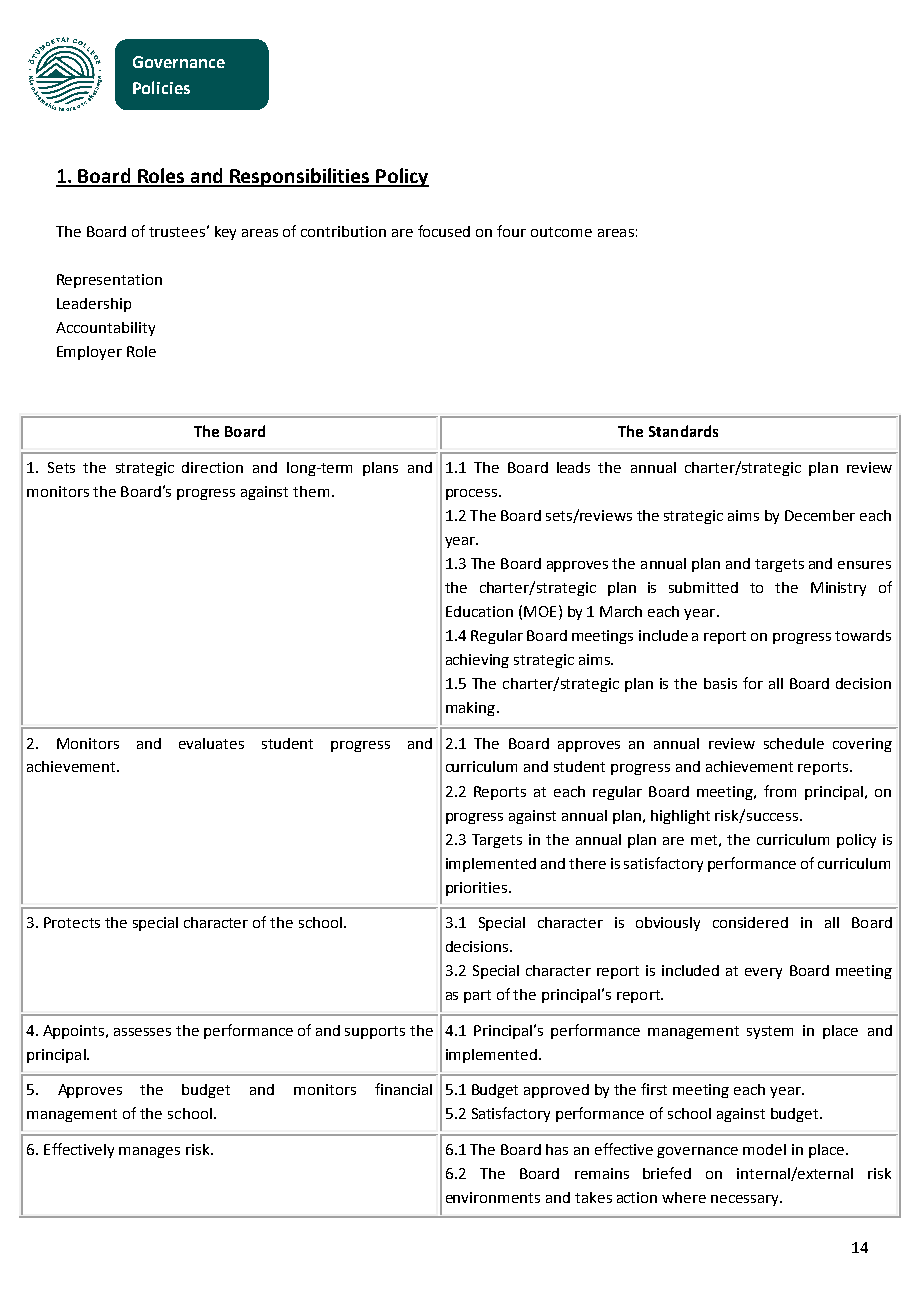  Describe the element at coordinates (212, 467) in the document. I see `direction` at that location.
